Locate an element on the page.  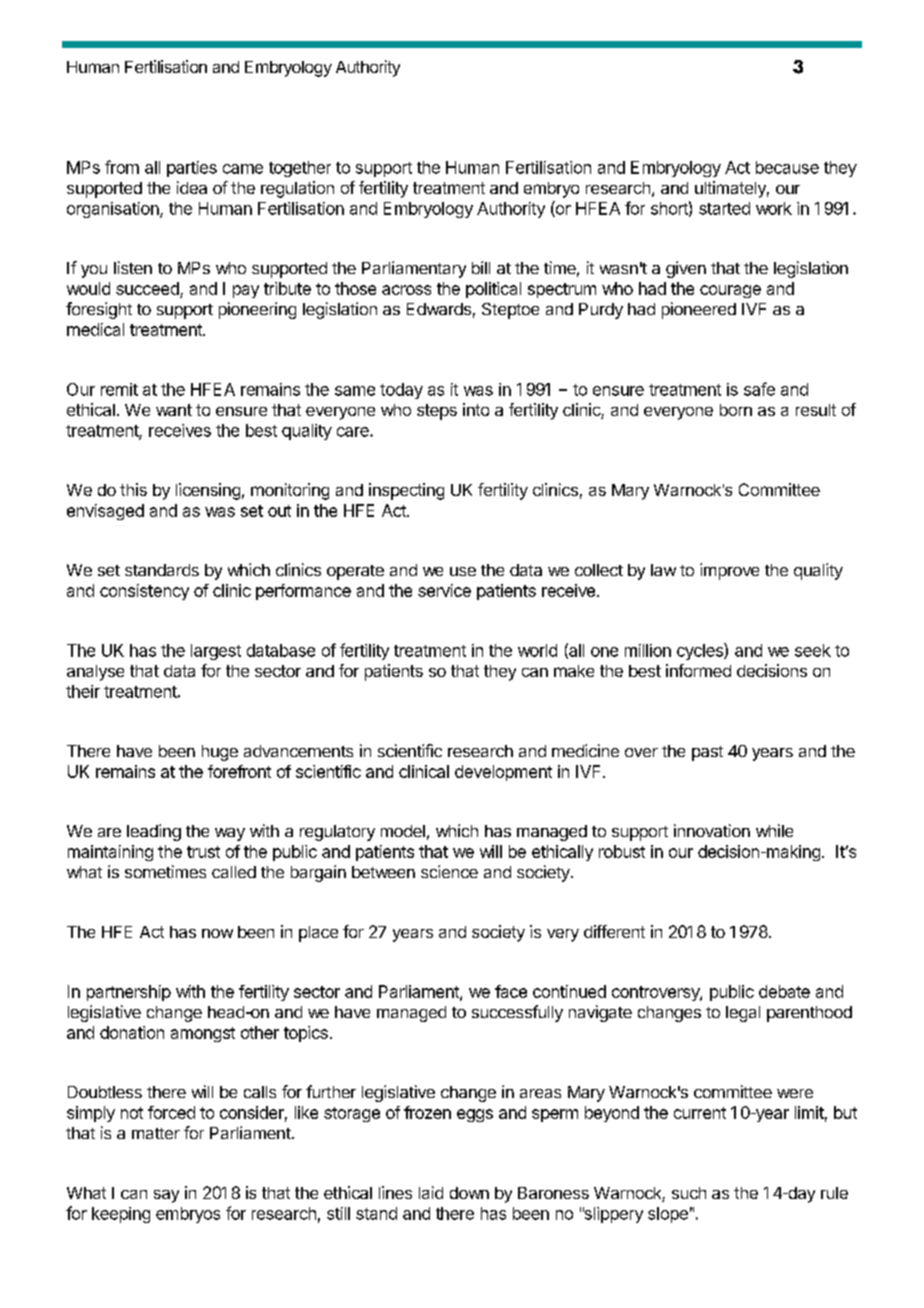
idea is located at coordinates (192, 187).
